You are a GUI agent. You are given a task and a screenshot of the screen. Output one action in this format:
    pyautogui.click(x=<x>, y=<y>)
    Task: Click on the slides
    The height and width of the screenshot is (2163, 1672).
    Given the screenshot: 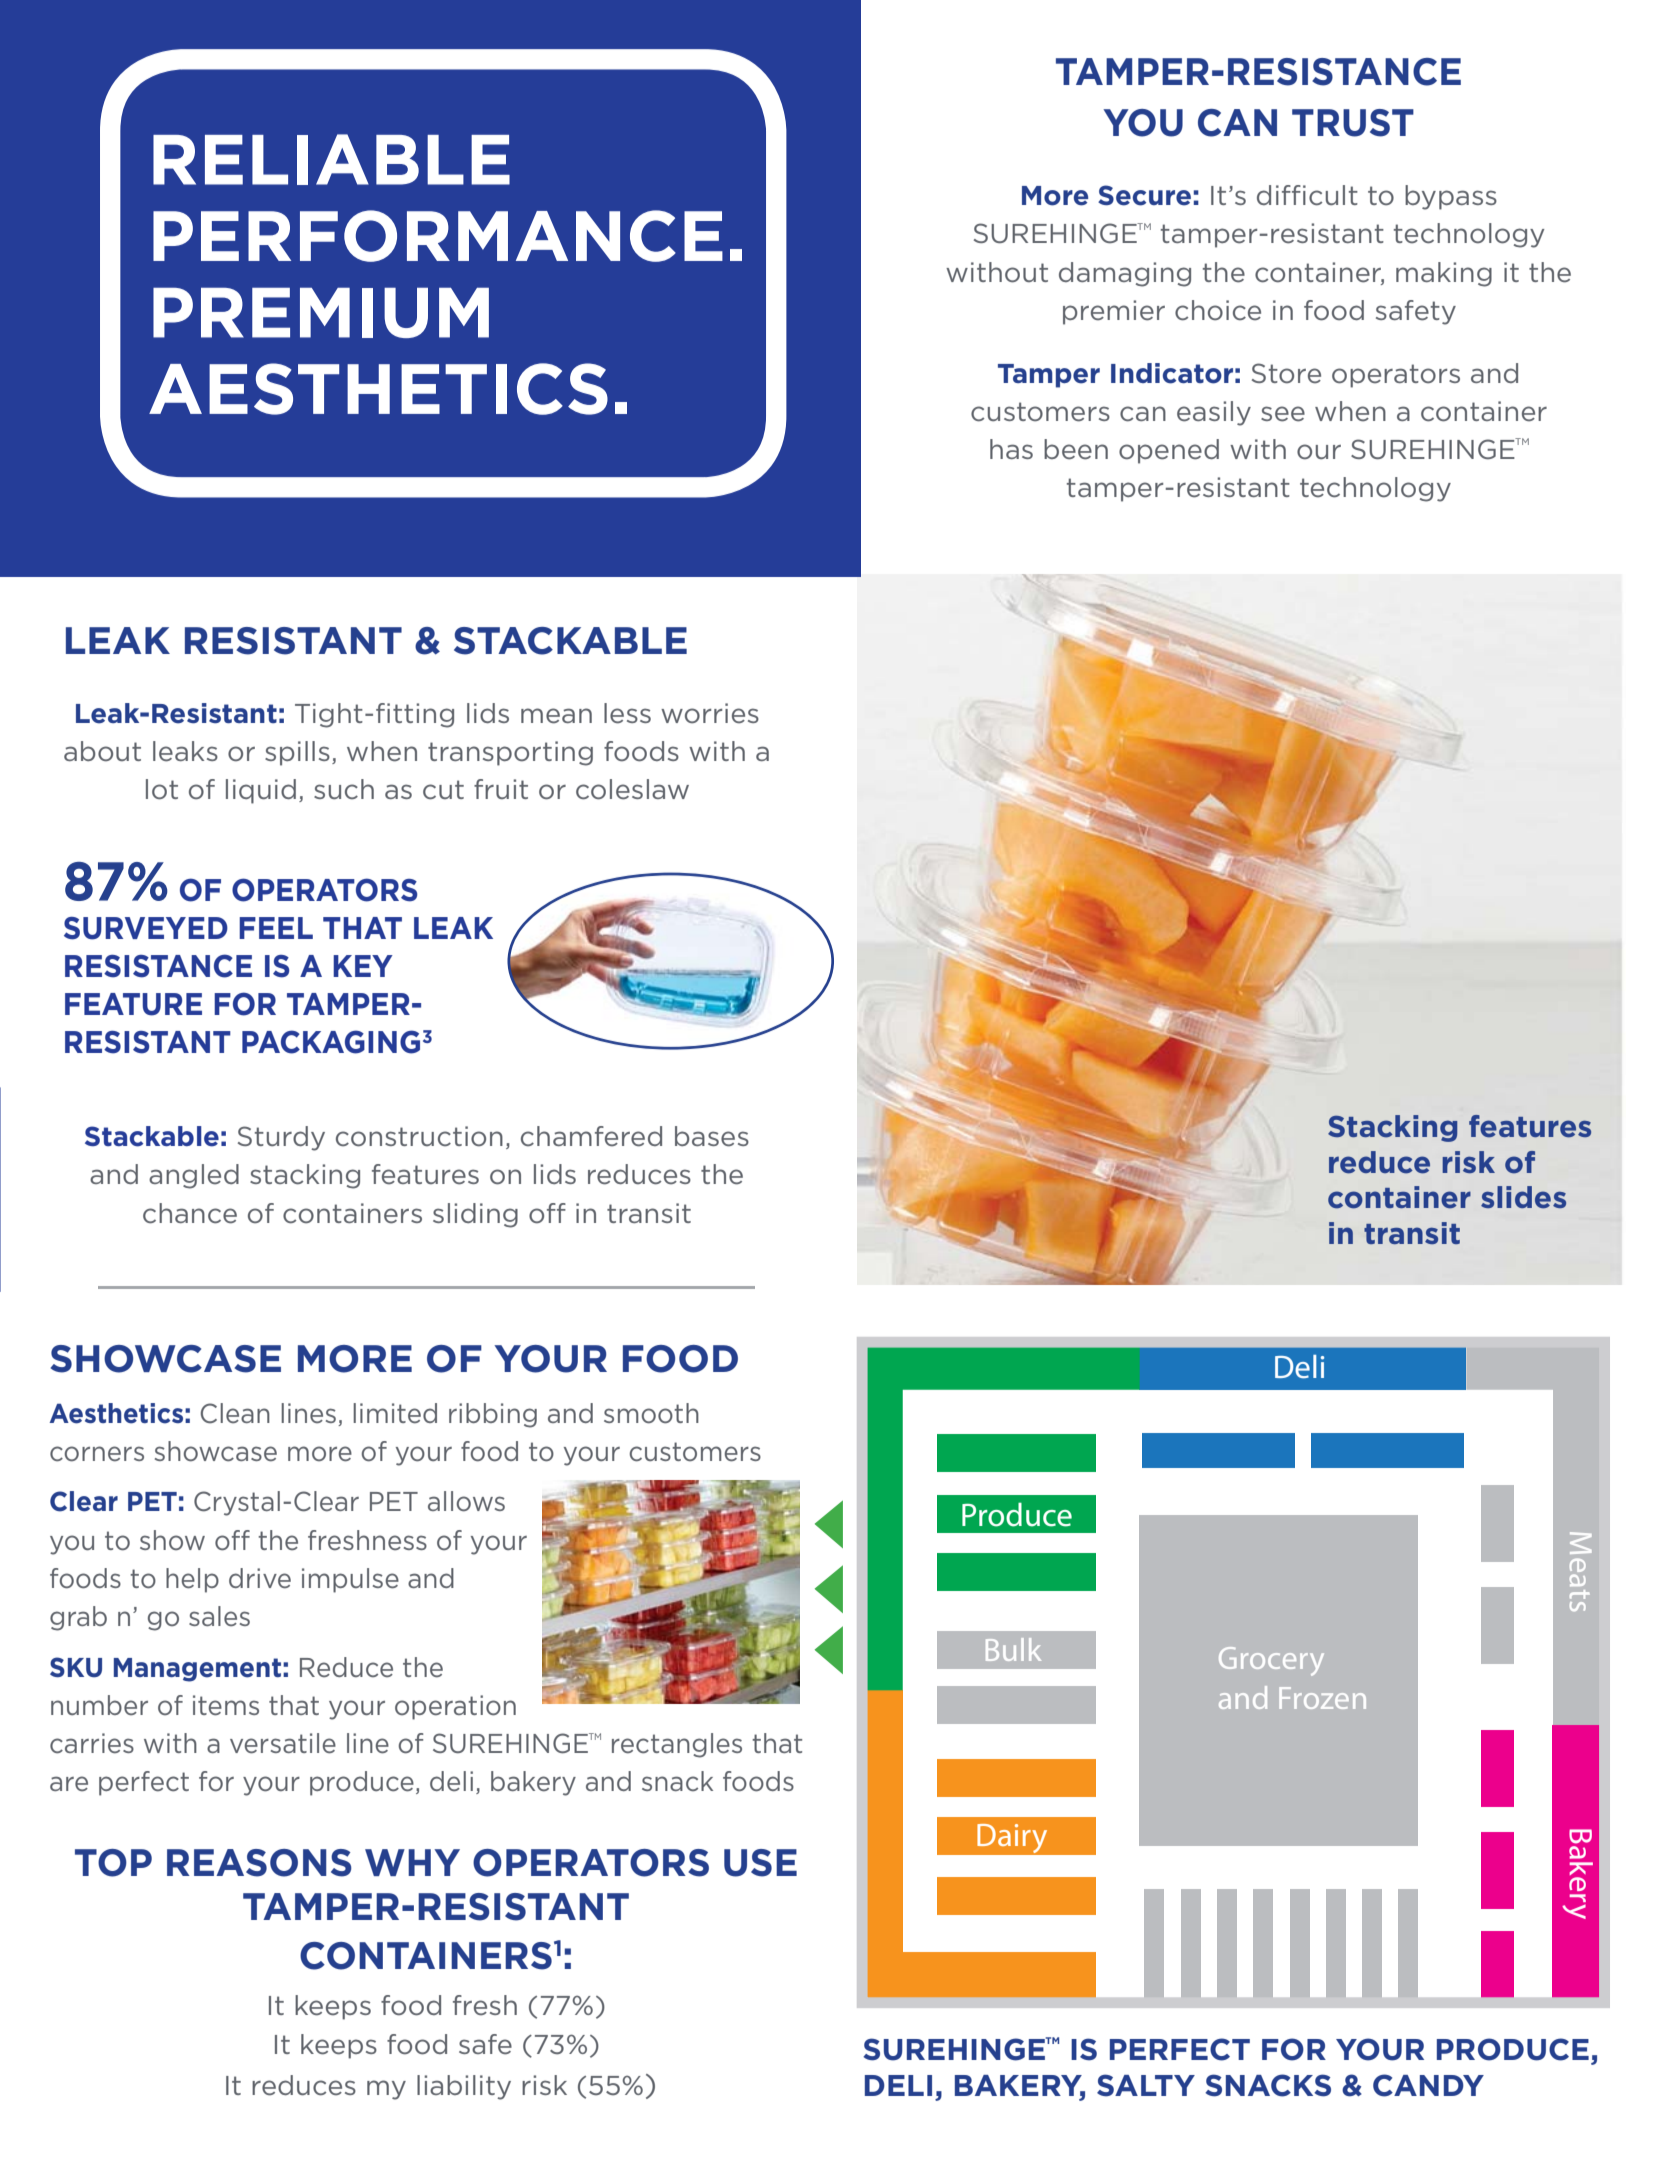 What is the action you would take?
    pyautogui.click(x=1523, y=1197)
